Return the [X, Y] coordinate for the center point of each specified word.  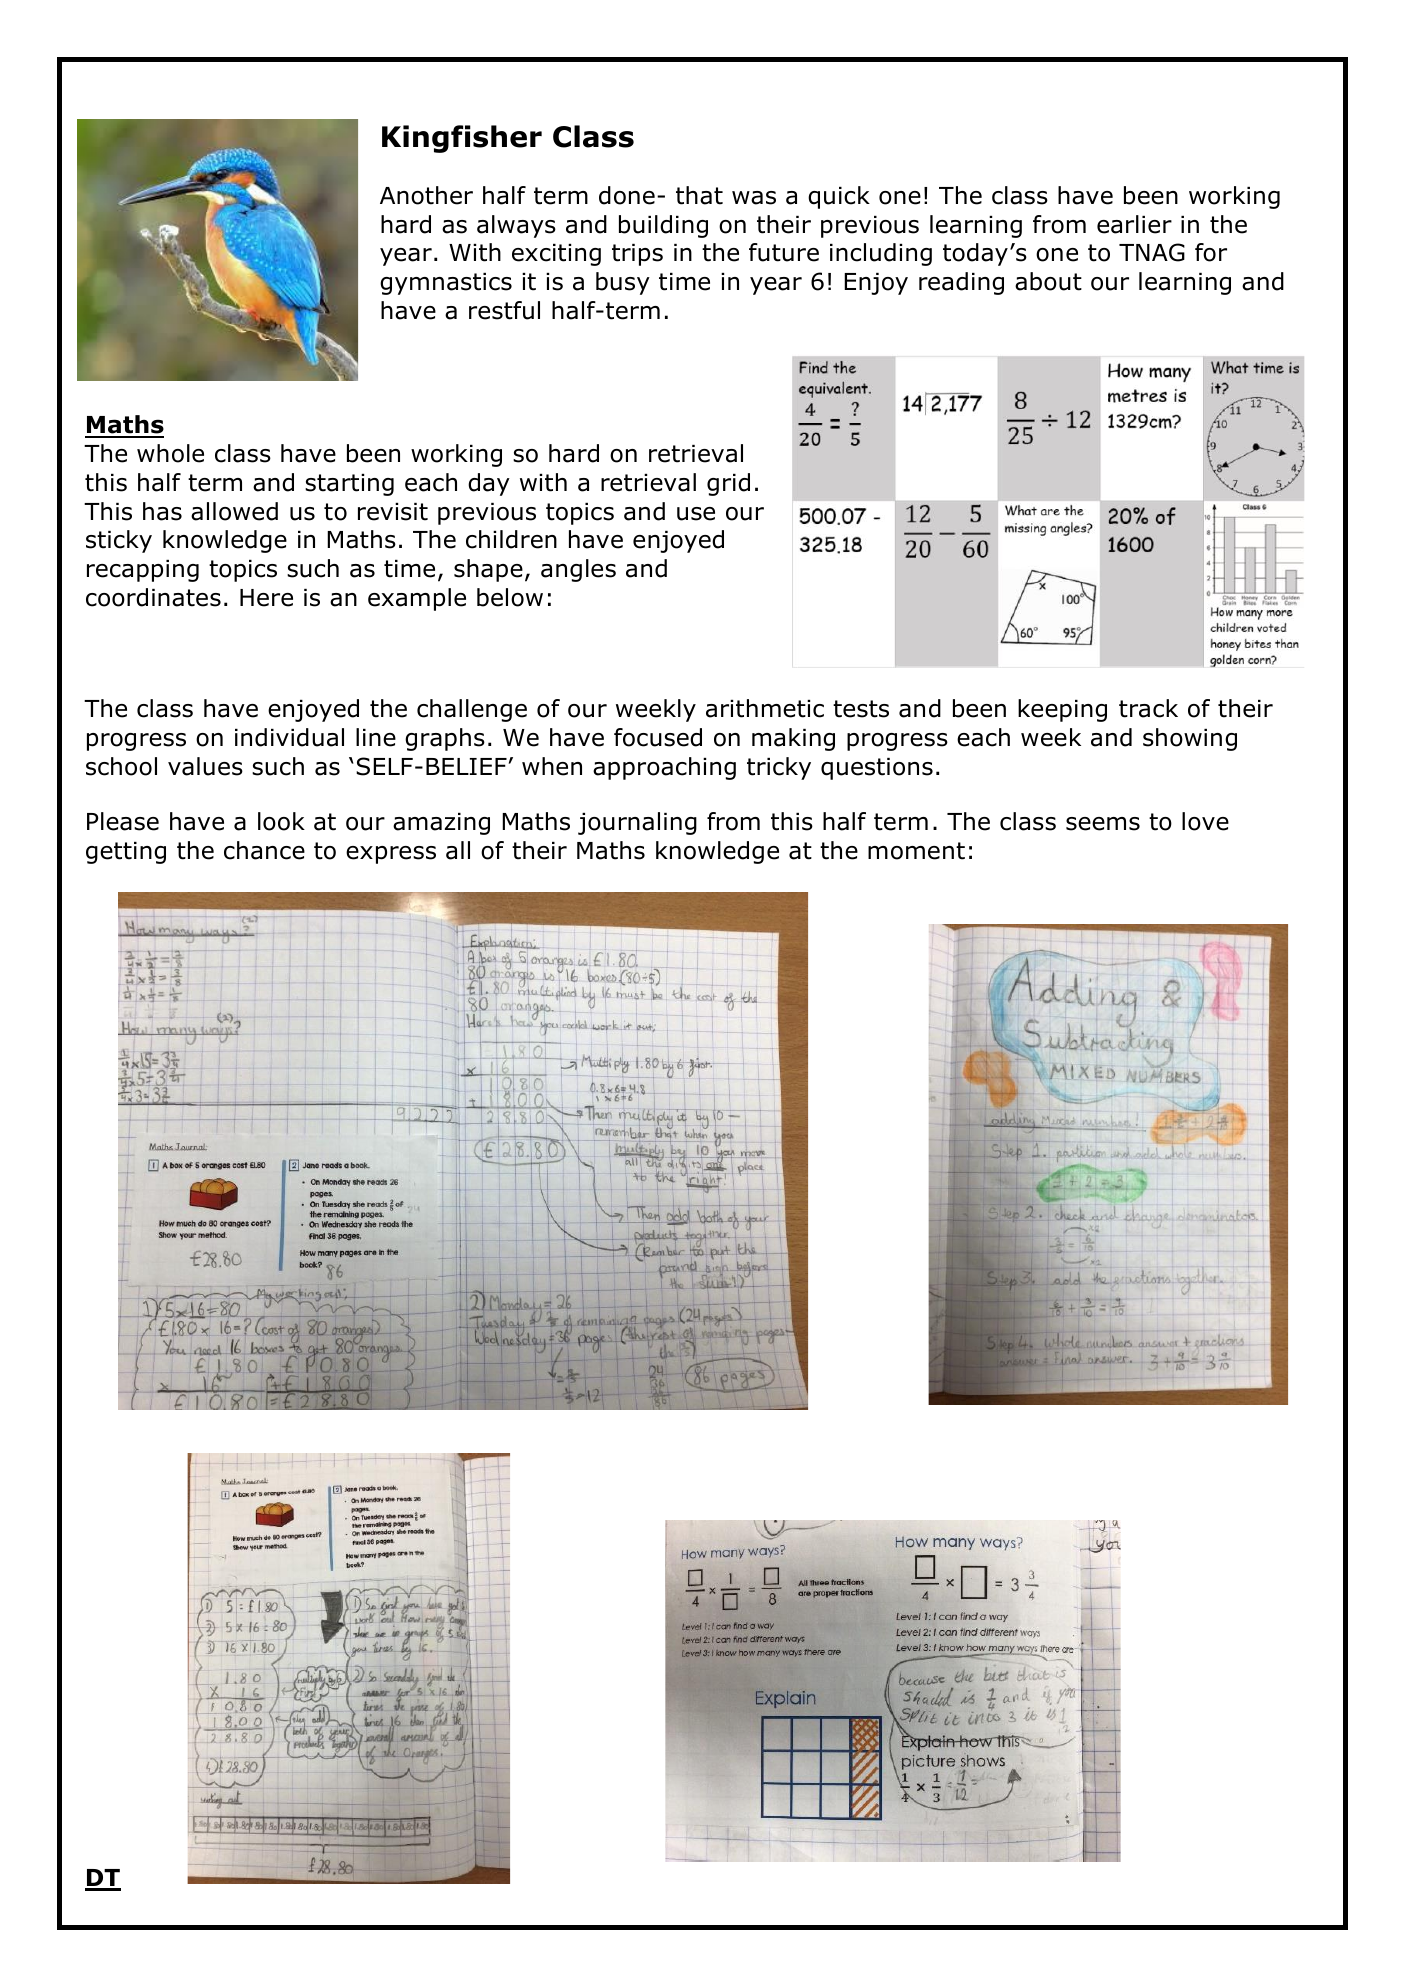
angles [578, 570]
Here [266, 598]
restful [504, 310]
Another [426, 195]
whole [170, 453]
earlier [1134, 224]
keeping [1062, 710]
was [754, 198]
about [1048, 281]
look [281, 821]
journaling [637, 823]
